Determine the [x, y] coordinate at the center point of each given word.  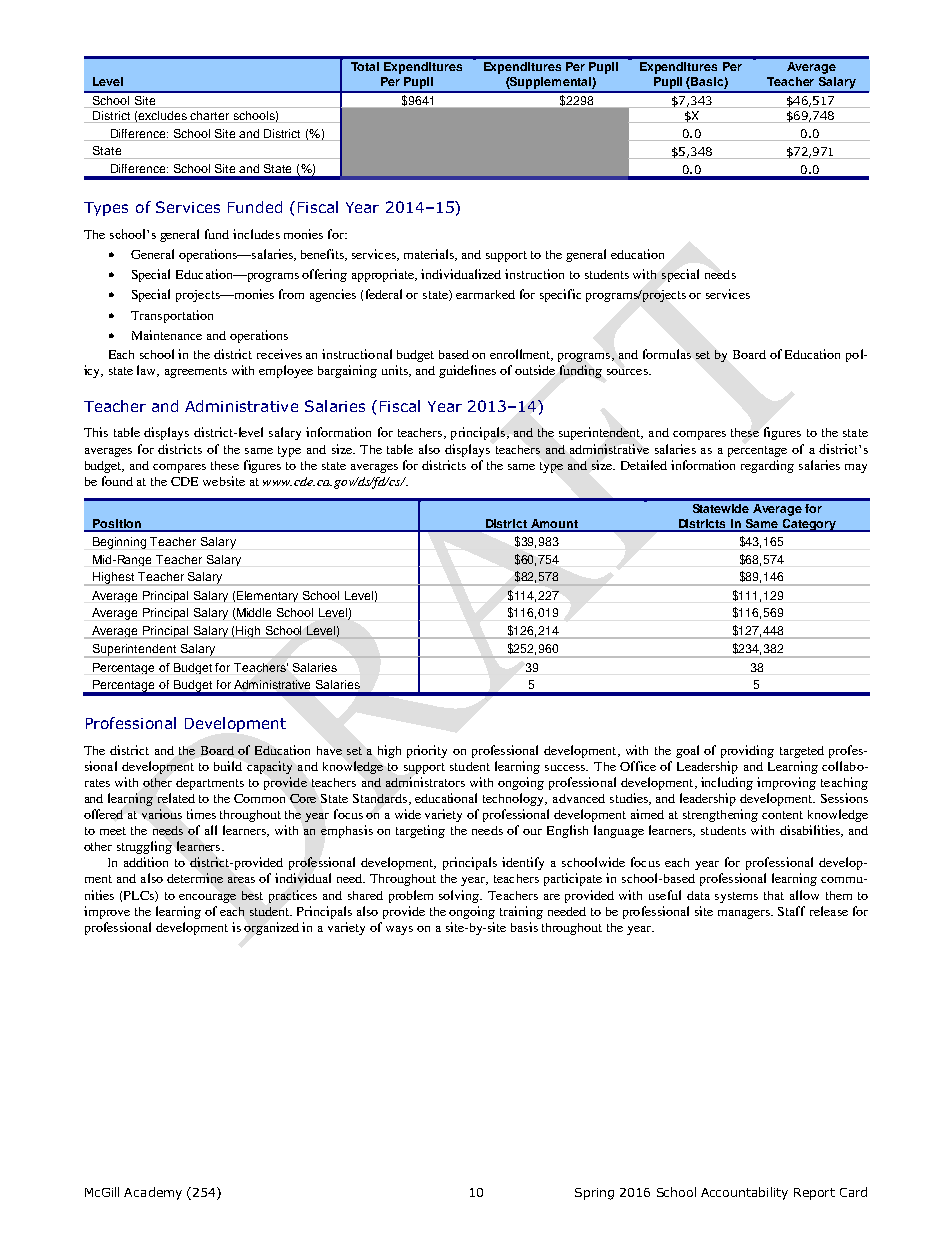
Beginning [119, 543]
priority [427, 751]
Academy [153, 1193]
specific [560, 295]
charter [209, 115]
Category [809, 525]
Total [365, 66]
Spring [594, 1194]
